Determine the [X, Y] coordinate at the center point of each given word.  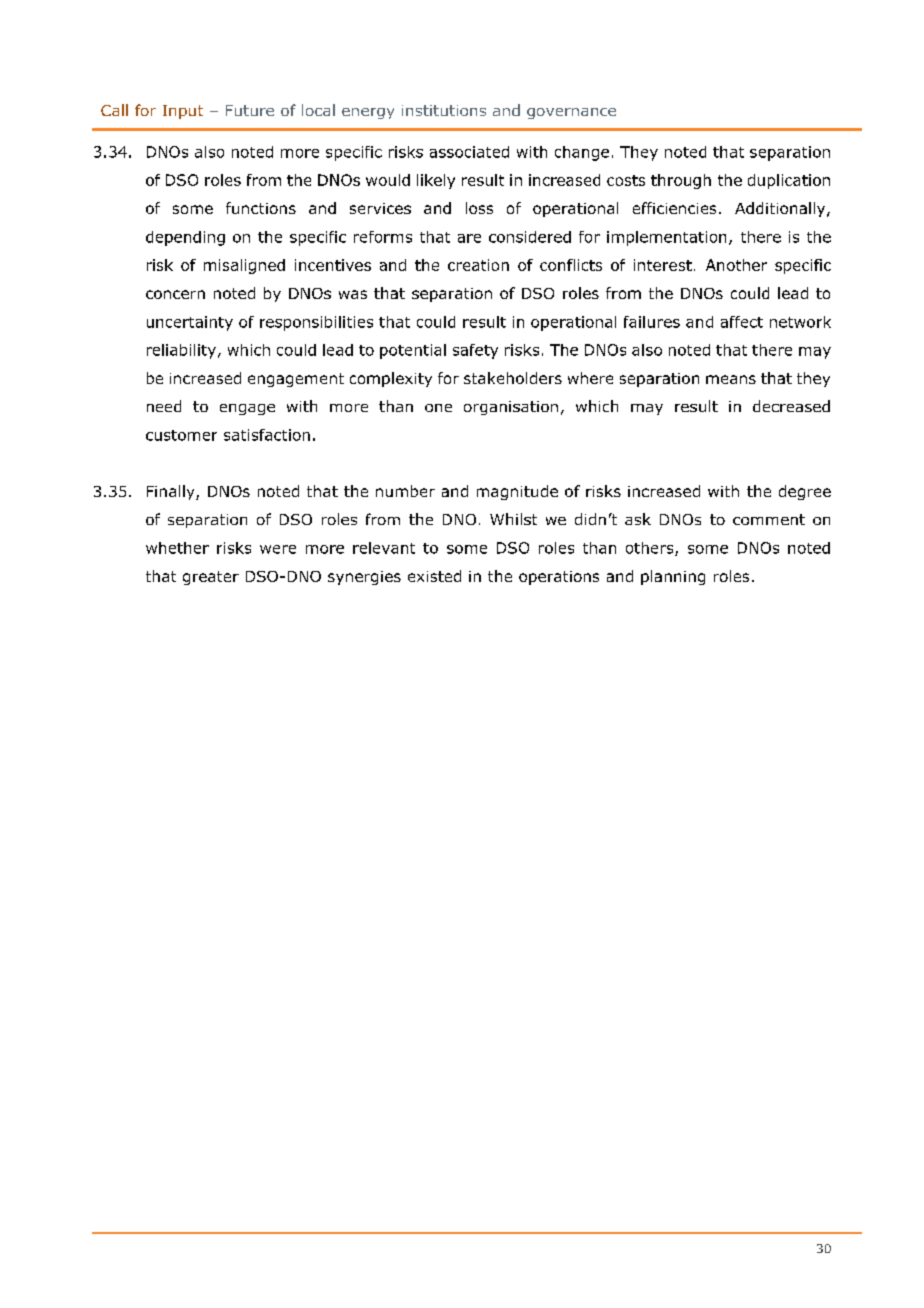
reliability [181, 351]
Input [183, 112]
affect [742, 322]
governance [571, 113]
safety [475, 351]
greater [211, 578]
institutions [444, 110]
